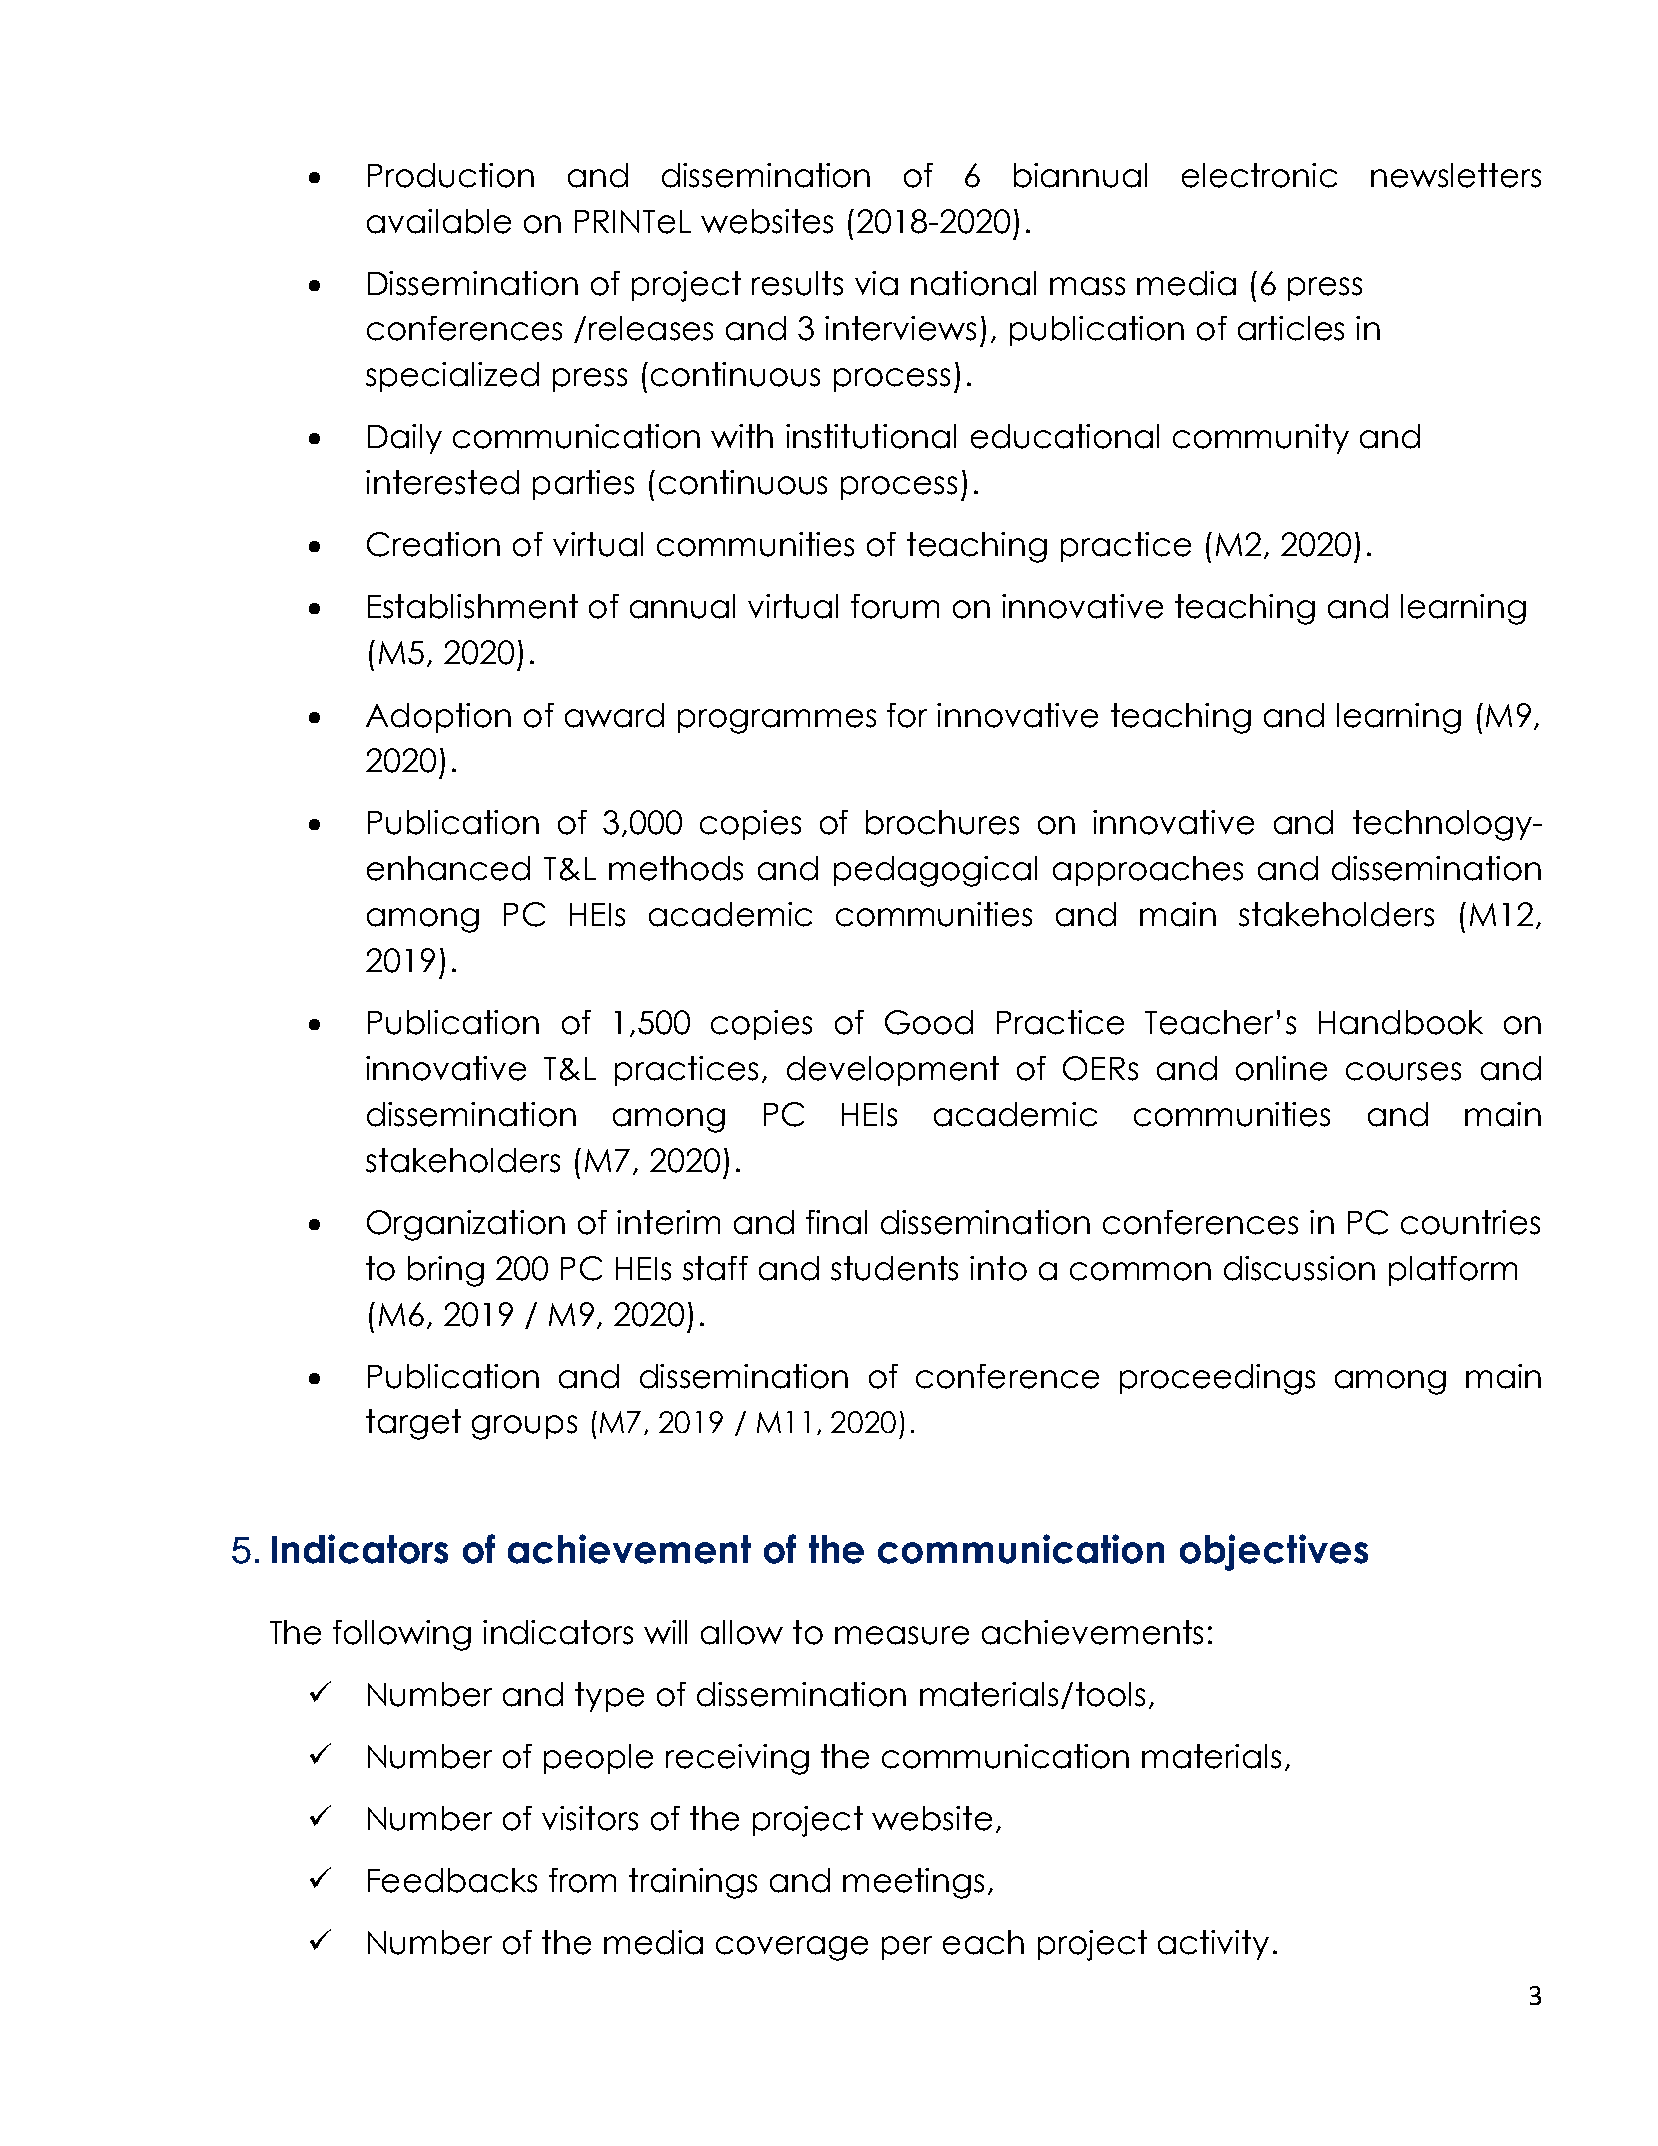 This page has width=1658, height=2146. What do you see at coordinates (895, 606) in the page?
I see `forum` at bounding box center [895, 606].
